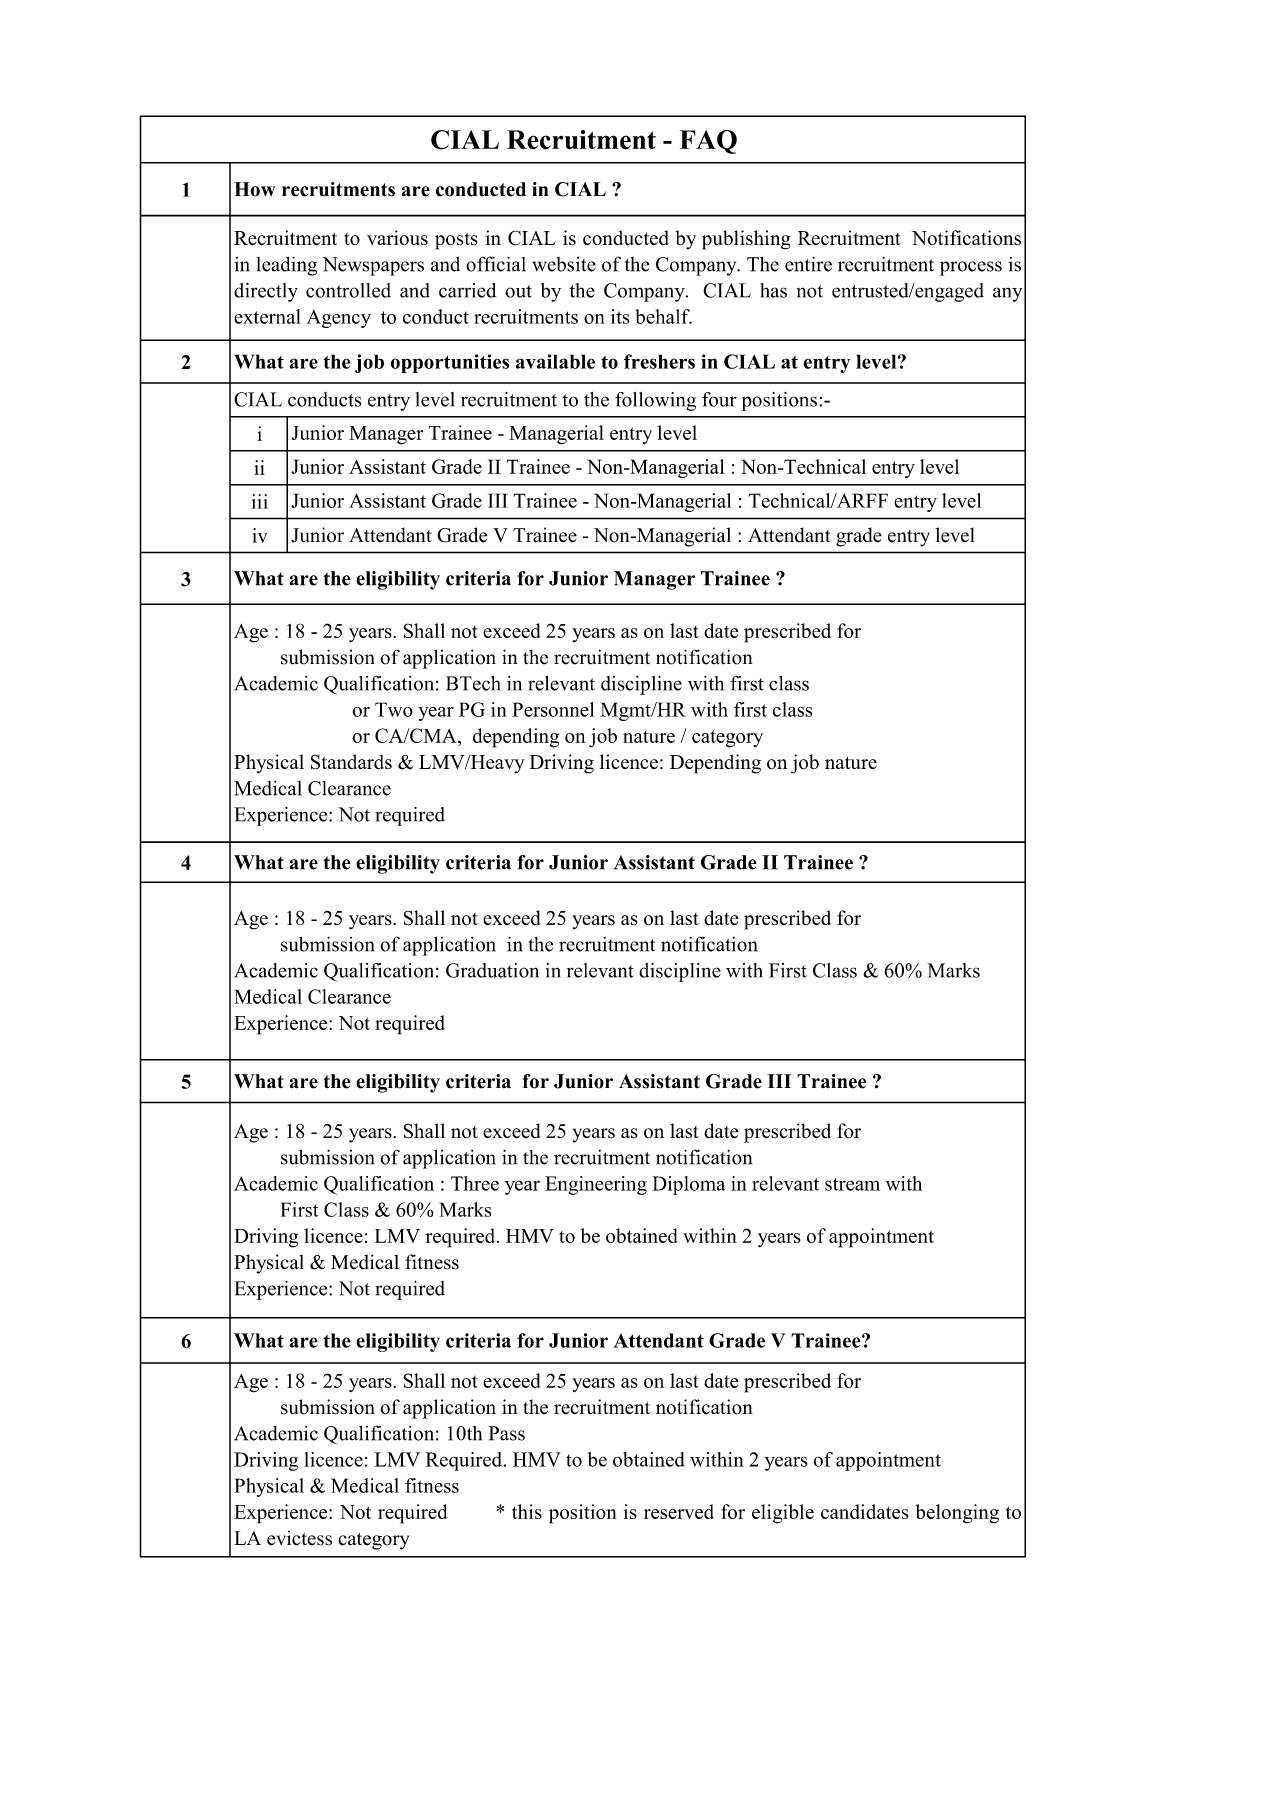 This image has width=1275, height=1803. Describe the element at coordinates (564, 264) in the image. I see `website` at that location.
